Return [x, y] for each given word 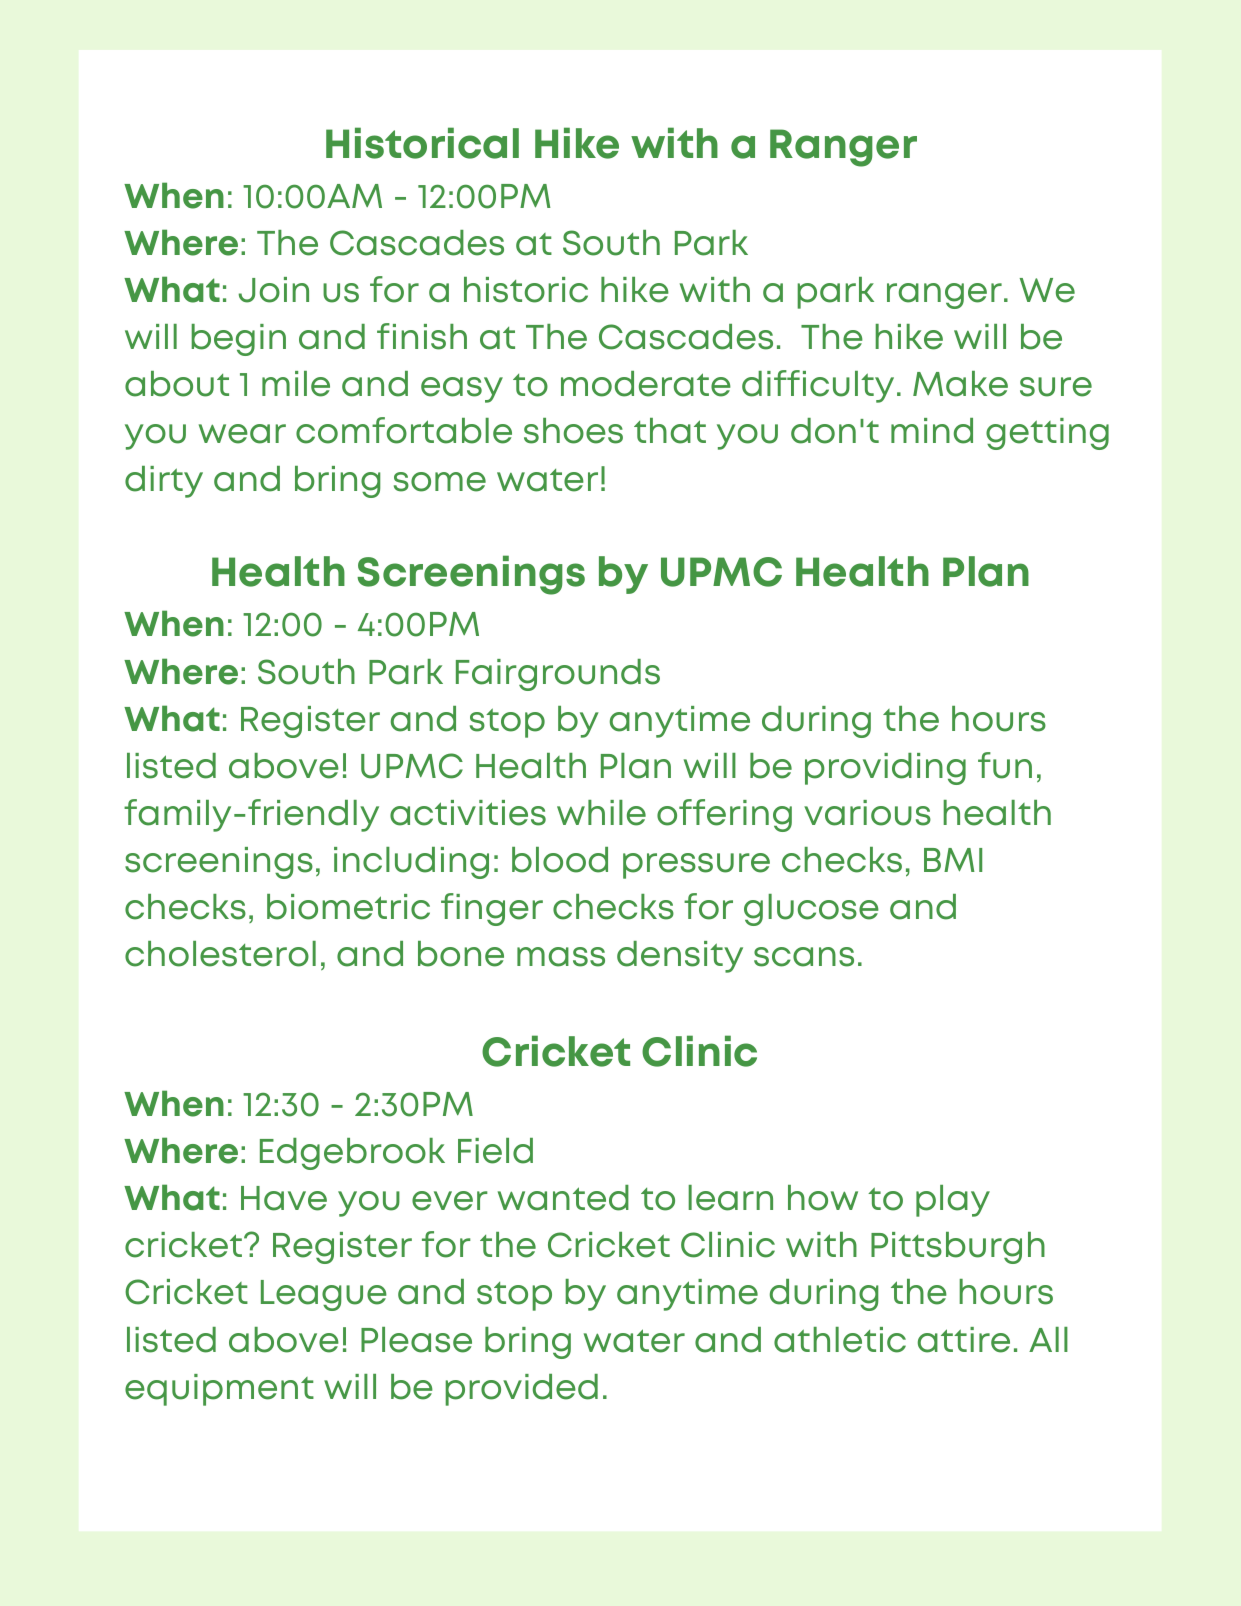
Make [960, 384]
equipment [219, 1390]
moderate [646, 384]
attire [964, 1340]
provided [521, 1390]
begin [238, 340]
